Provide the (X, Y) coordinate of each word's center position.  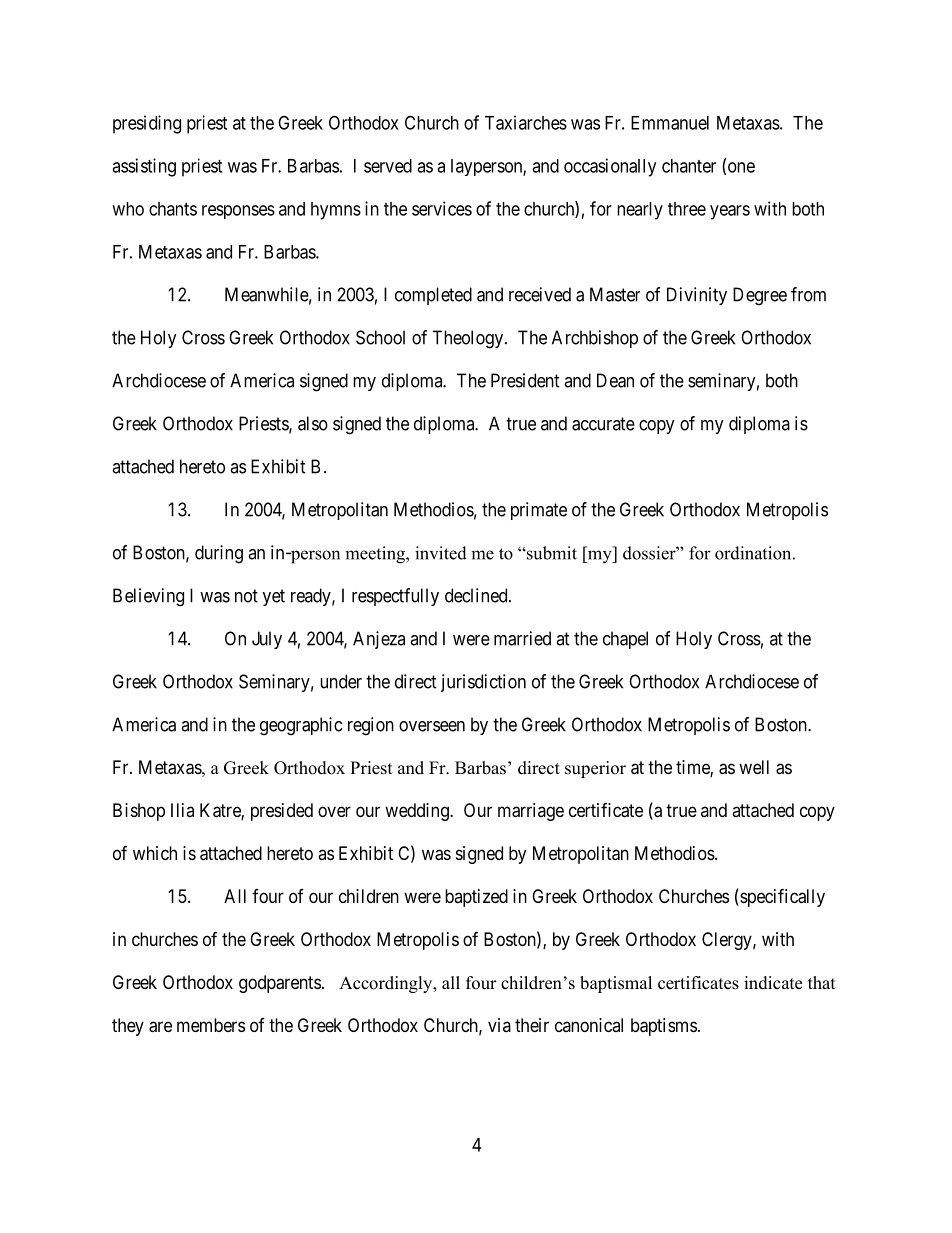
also (313, 423)
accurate (603, 424)
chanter (689, 166)
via (499, 1025)
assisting (144, 167)
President (525, 380)
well (754, 767)
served (388, 166)
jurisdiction (483, 683)
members (211, 1025)
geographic (301, 726)
